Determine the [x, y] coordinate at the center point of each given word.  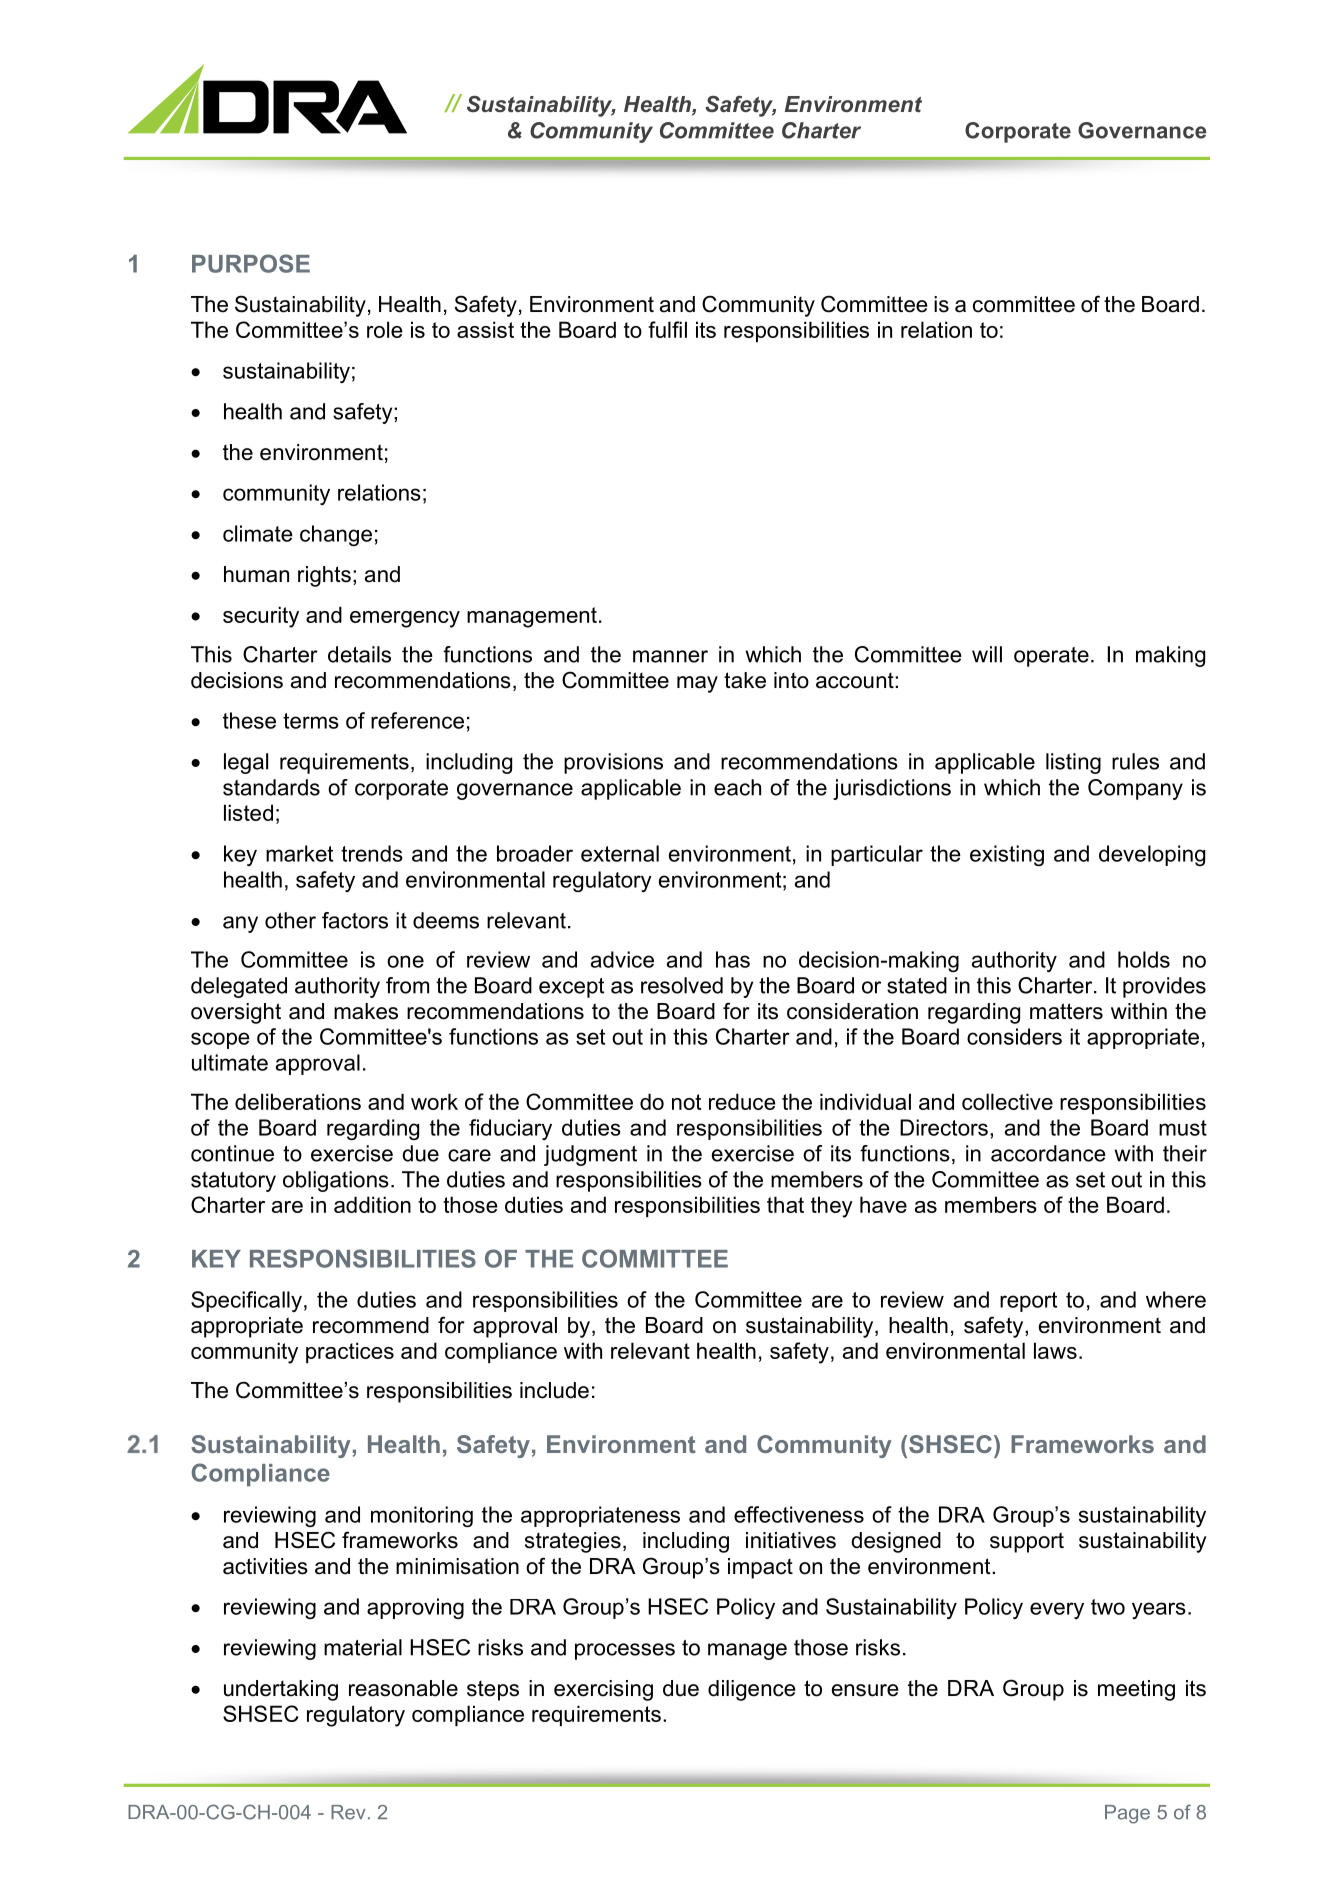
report [1028, 1302]
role [385, 329]
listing [1073, 763]
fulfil [667, 329]
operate [1051, 657]
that [785, 1204]
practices [350, 1352]
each [737, 787]
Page [1127, 1814]
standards [271, 787]
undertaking [281, 1690]
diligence [751, 1690]
